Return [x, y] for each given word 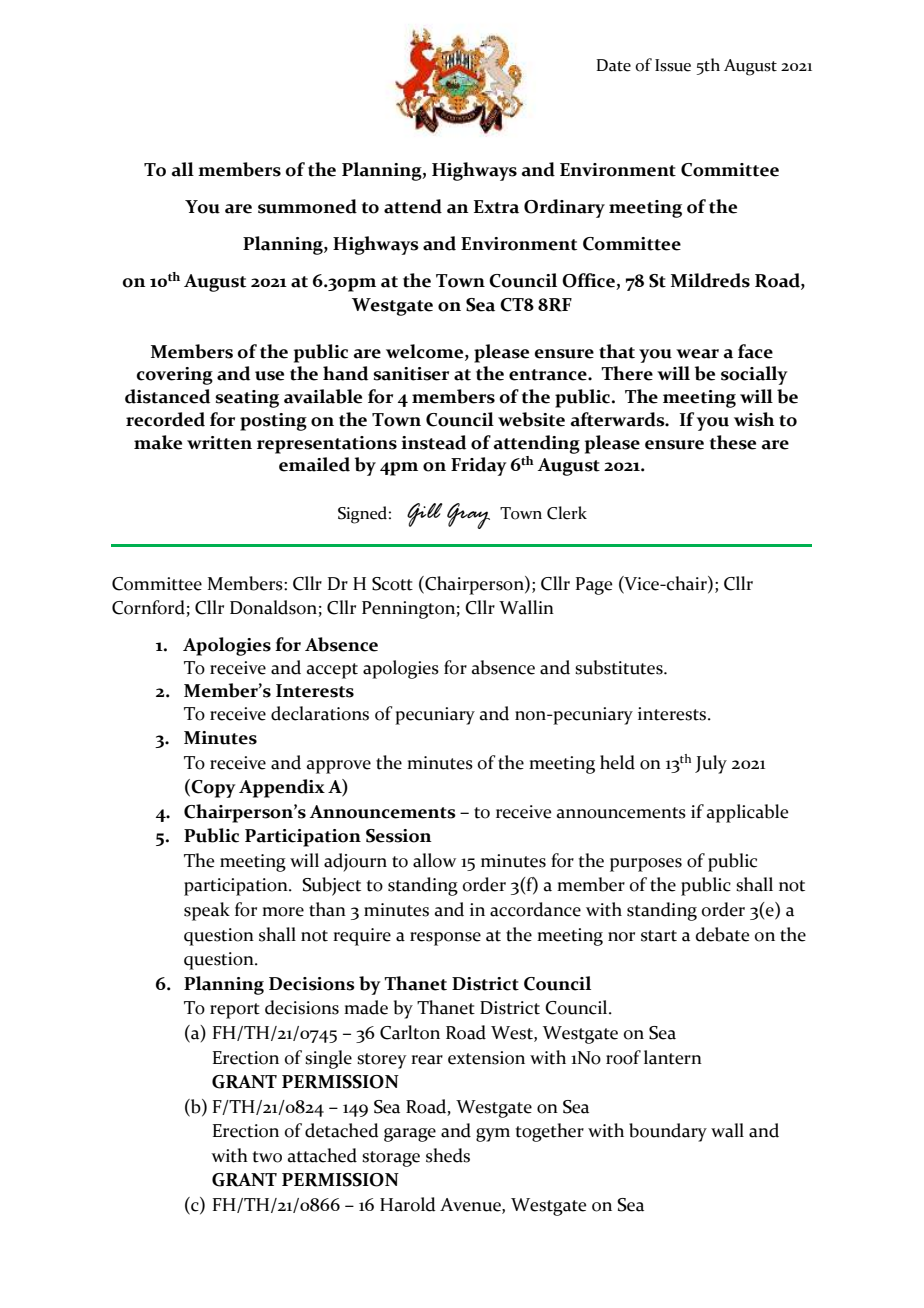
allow [434, 860]
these [733, 442]
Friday [479, 466]
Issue [673, 65]
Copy [213, 789]
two [267, 1157]
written [219, 443]
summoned [307, 206]
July [711, 764]
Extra [496, 207]
